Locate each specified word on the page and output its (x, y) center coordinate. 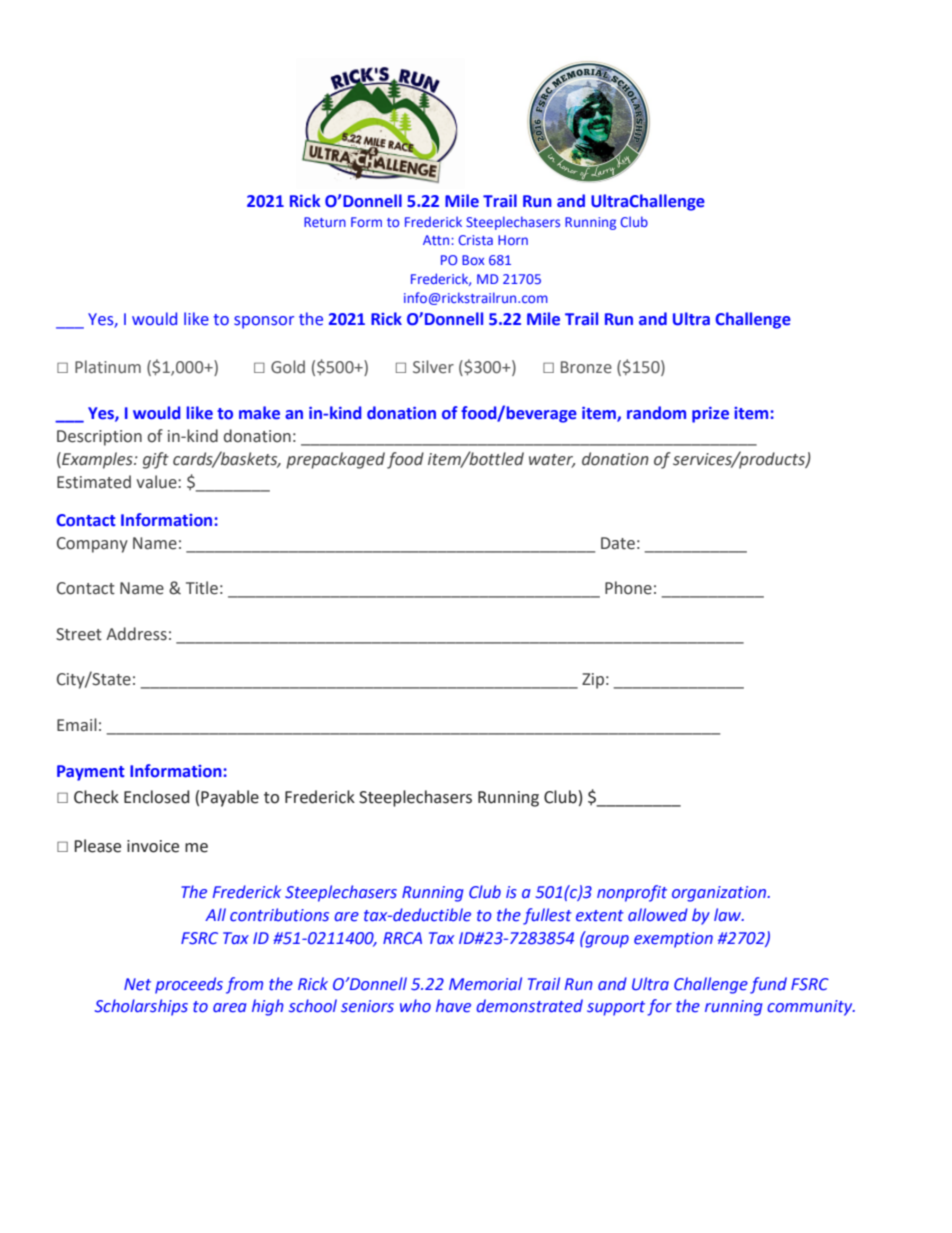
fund (768, 985)
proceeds (189, 985)
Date (618, 543)
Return (325, 222)
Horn (513, 240)
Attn (437, 240)
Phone (628, 588)
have (453, 1006)
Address (136, 634)
